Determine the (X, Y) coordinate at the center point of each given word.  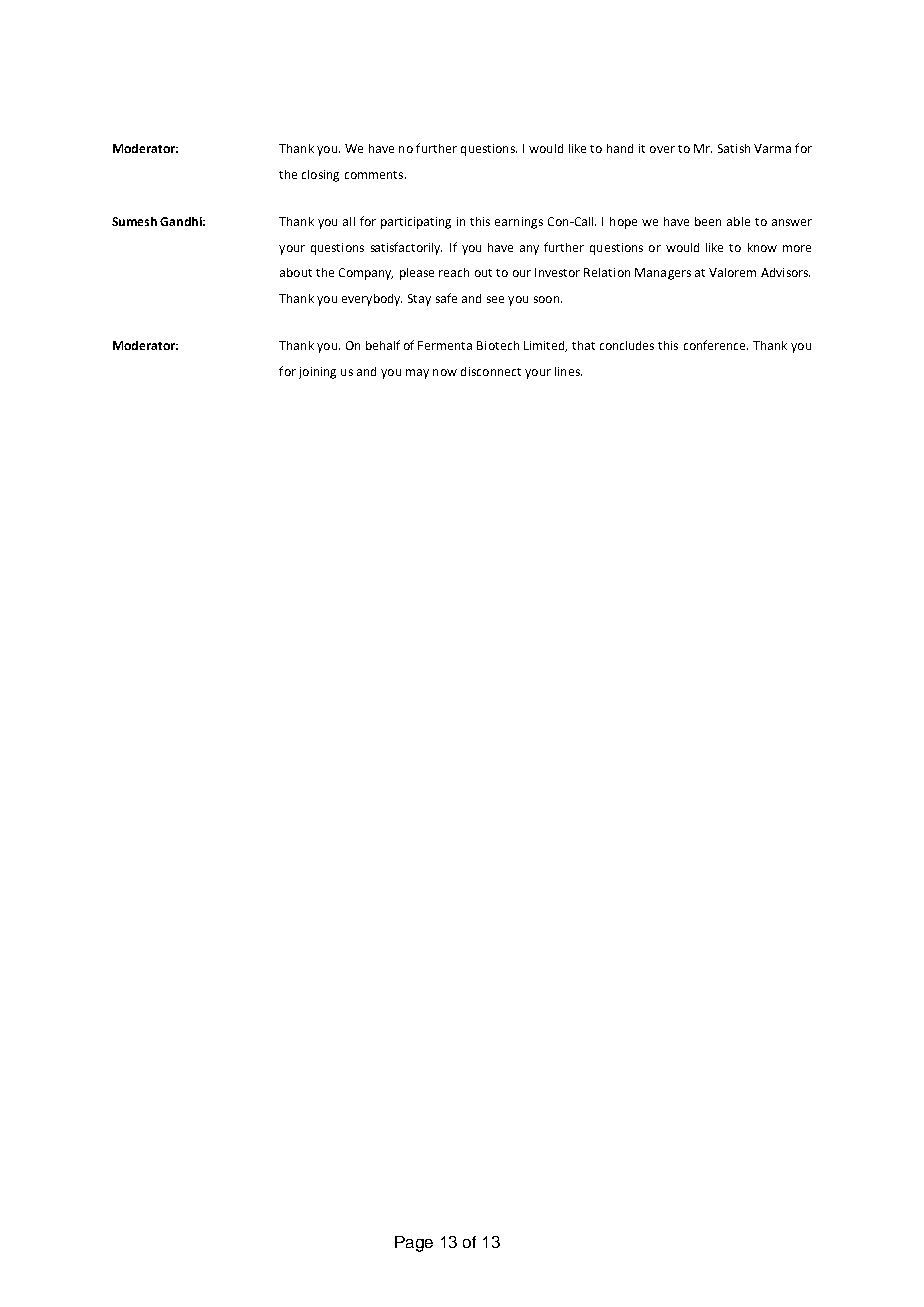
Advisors (785, 272)
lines (568, 371)
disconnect (491, 371)
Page (414, 1244)
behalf (383, 345)
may (417, 374)
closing (320, 176)
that (583, 345)
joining (317, 373)
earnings (519, 223)
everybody (372, 300)
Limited (545, 346)
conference (716, 345)
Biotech (498, 345)
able (738, 221)
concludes (627, 345)
